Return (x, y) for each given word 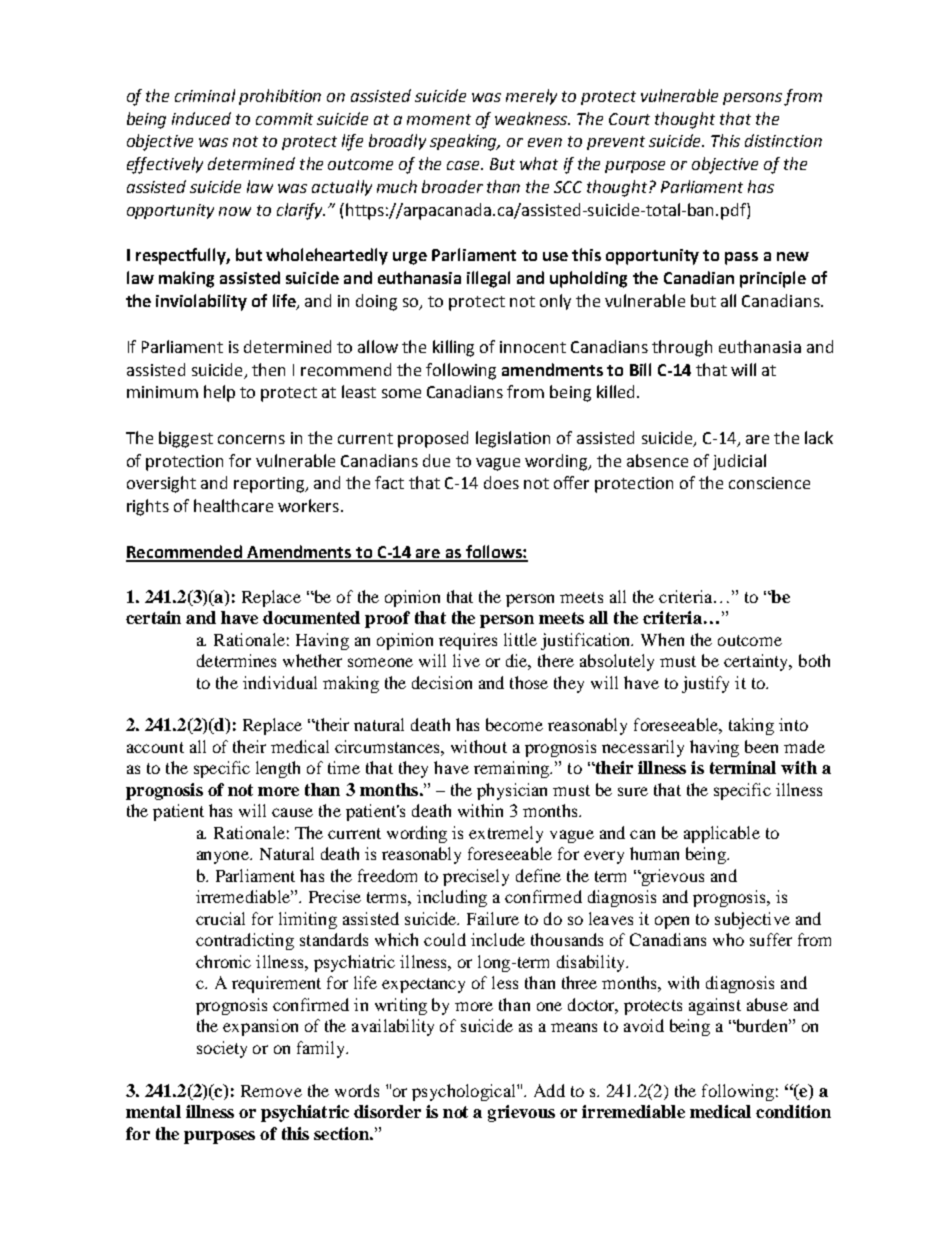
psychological (465, 1092)
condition (793, 1111)
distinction (783, 140)
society (222, 1049)
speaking (465, 142)
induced (201, 118)
